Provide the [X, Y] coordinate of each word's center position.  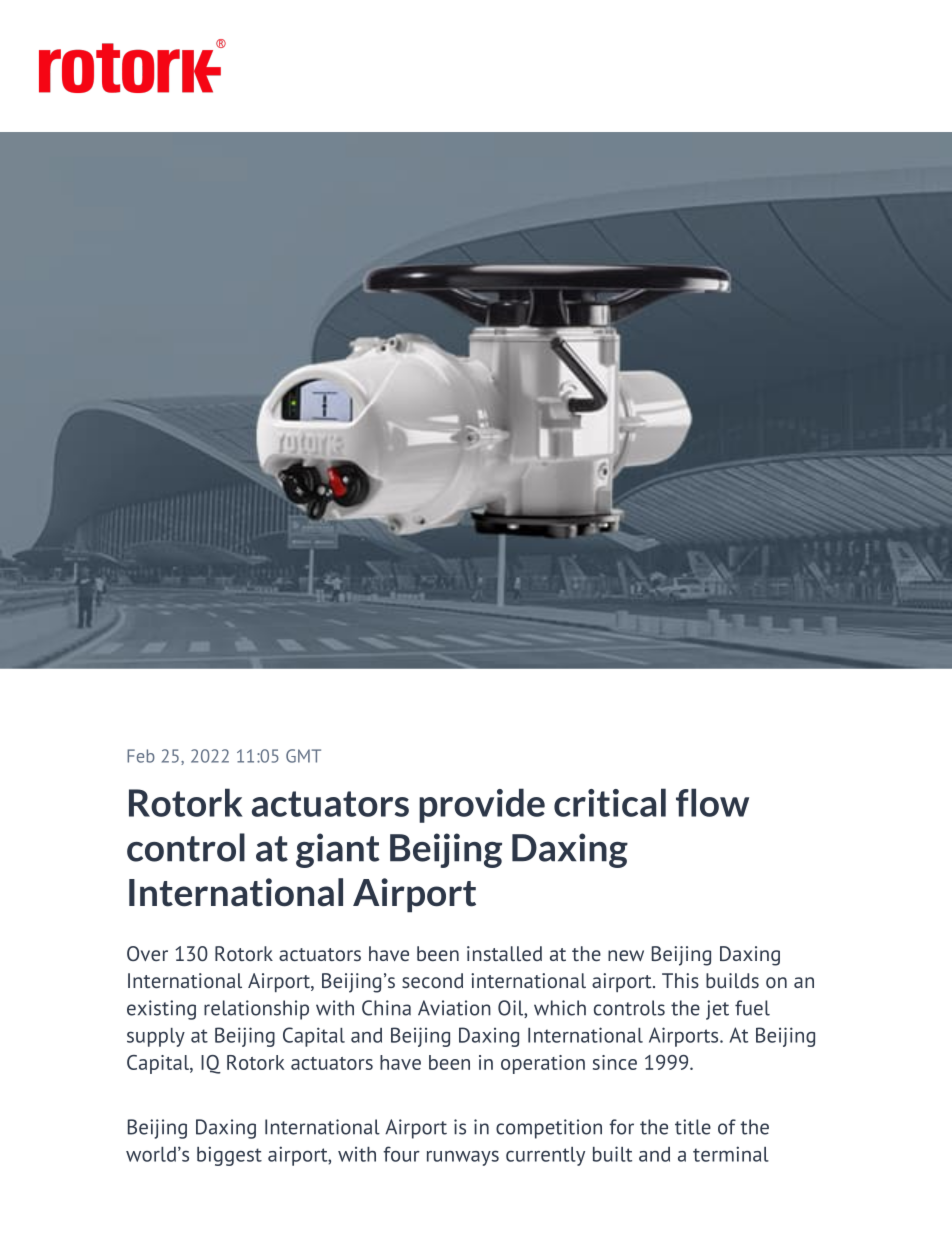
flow [712, 802]
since [615, 1062]
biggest [229, 1156]
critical [610, 802]
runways [463, 1158]
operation [543, 1064]
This [680, 980]
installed [504, 953]
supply [156, 1037]
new [626, 955]
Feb [141, 756]
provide [482, 805]
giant [338, 850]
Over [147, 953]
